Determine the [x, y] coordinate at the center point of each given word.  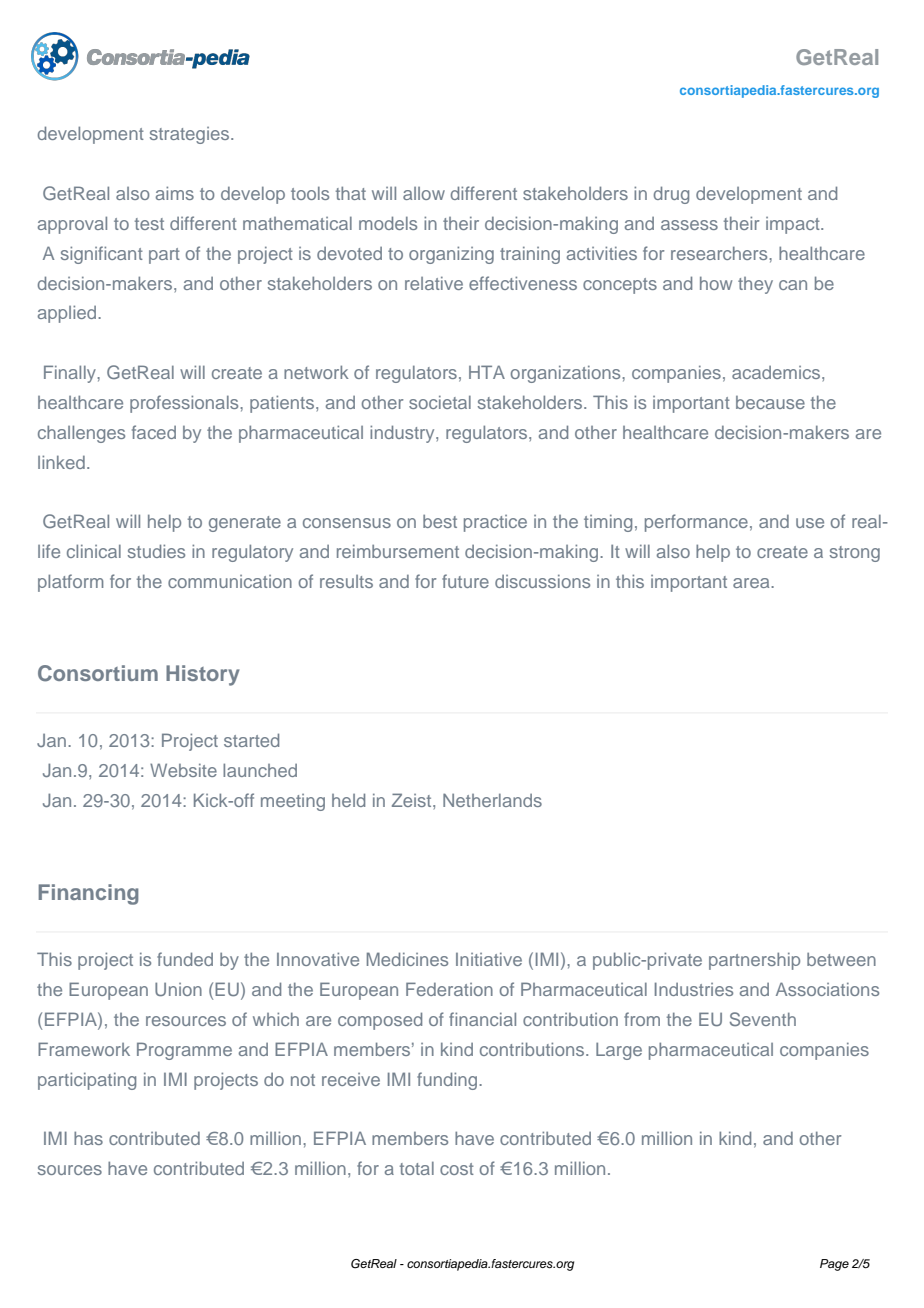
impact [794, 225]
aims [175, 193]
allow [424, 193]
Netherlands [492, 800]
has [88, 1138]
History [203, 675]
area [752, 583]
